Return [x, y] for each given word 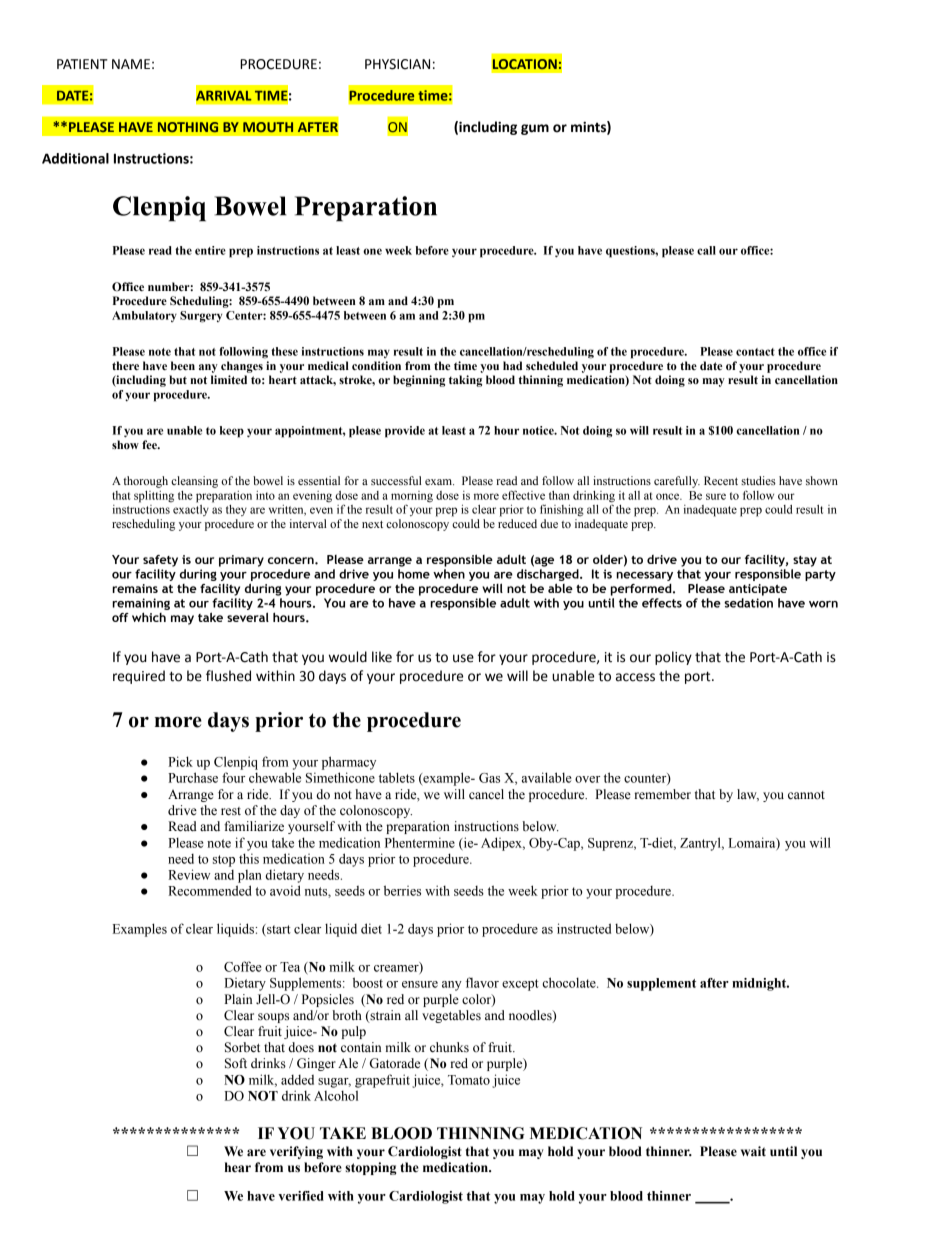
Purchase [193, 777]
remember [662, 794]
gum [535, 129]
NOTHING [188, 127]
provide [405, 432]
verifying [296, 1152]
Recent [721, 480]
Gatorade [395, 1063]
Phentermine [420, 842]
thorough [145, 482]
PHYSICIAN [397, 64]
